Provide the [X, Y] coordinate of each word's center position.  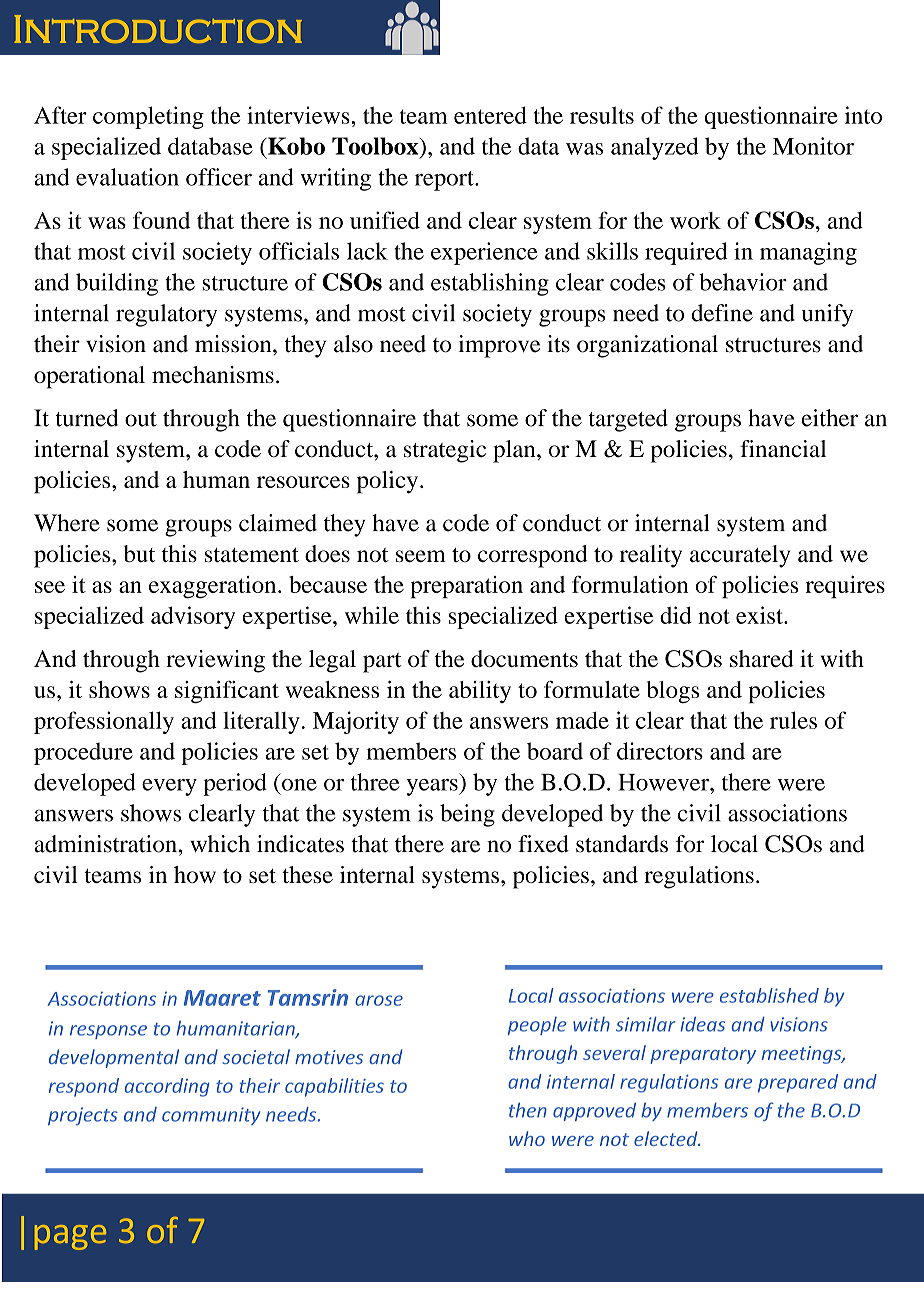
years [433, 787]
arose [379, 1000]
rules [793, 720]
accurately [740, 556]
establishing [490, 284]
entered [490, 115]
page [70, 1237]
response [108, 1032]
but [139, 553]
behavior [743, 282]
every [169, 787]
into [863, 115]
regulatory [166, 315]
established [769, 995]
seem [421, 556]
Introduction [158, 29]
